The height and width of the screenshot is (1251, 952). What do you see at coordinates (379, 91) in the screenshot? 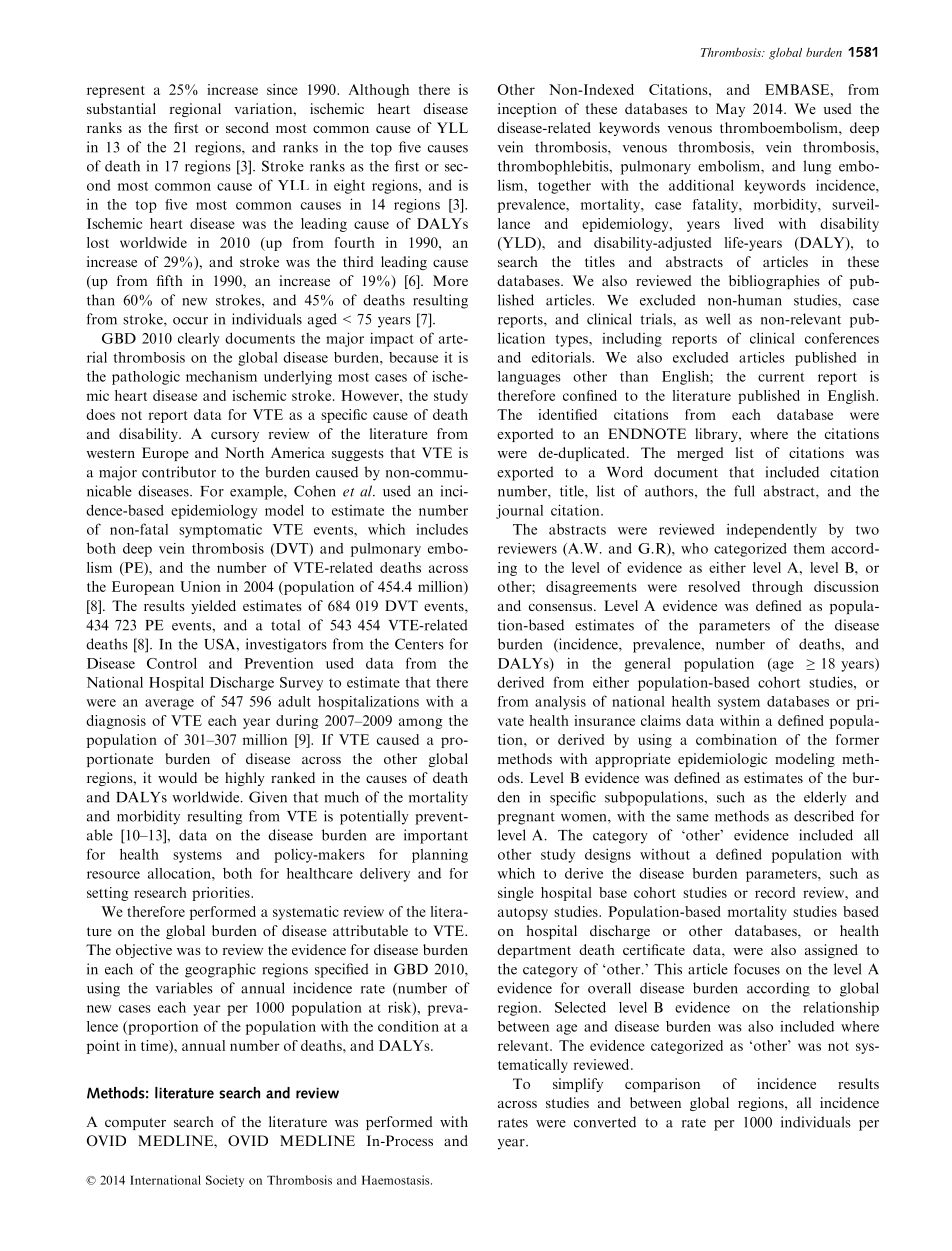
I see `Although` at bounding box center [379, 91].
